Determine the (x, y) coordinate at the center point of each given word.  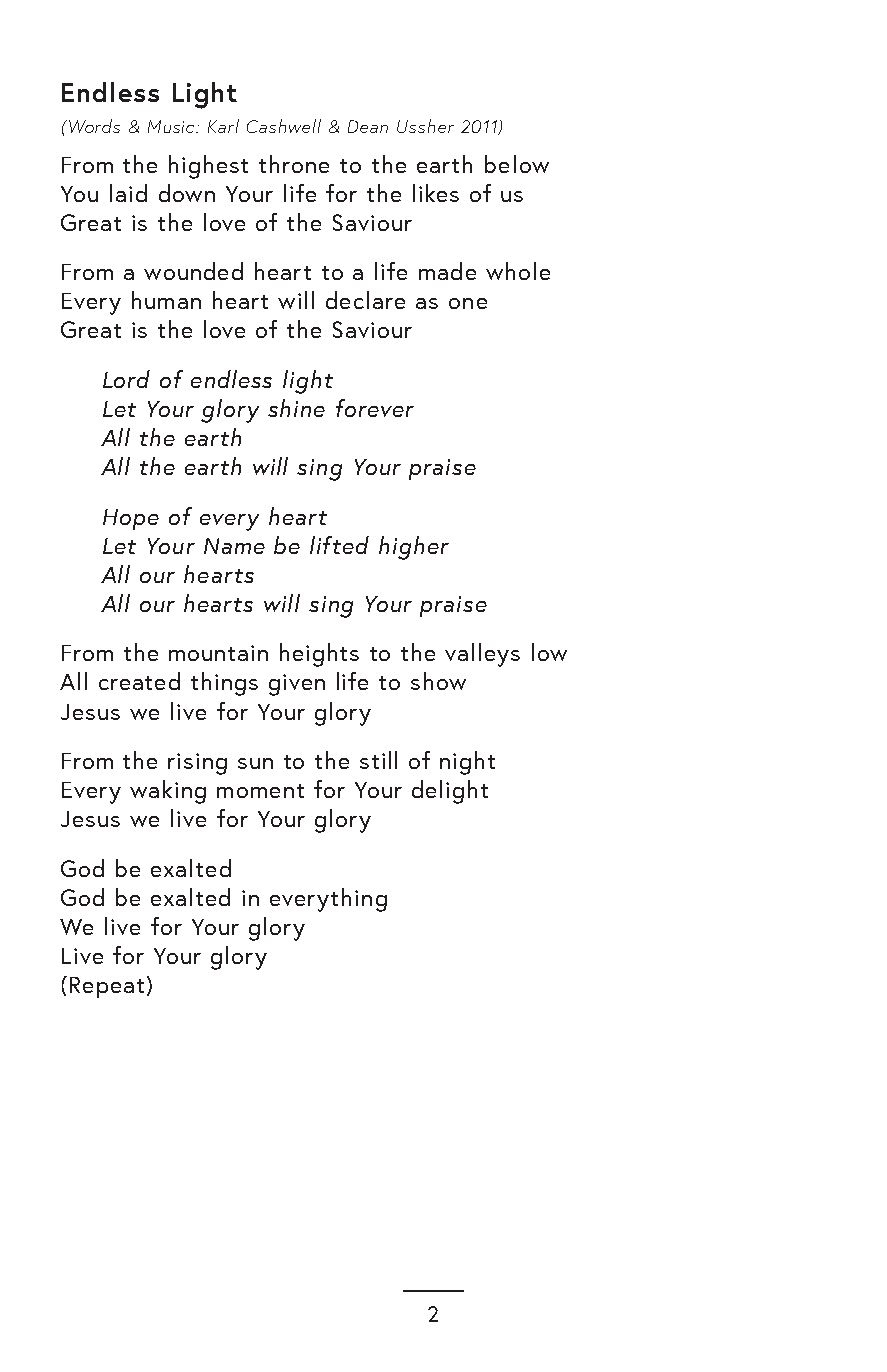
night (467, 763)
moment (260, 791)
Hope (131, 519)
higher (414, 548)
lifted (339, 545)
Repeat (107, 987)
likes (436, 193)
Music (173, 126)
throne (294, 164)
